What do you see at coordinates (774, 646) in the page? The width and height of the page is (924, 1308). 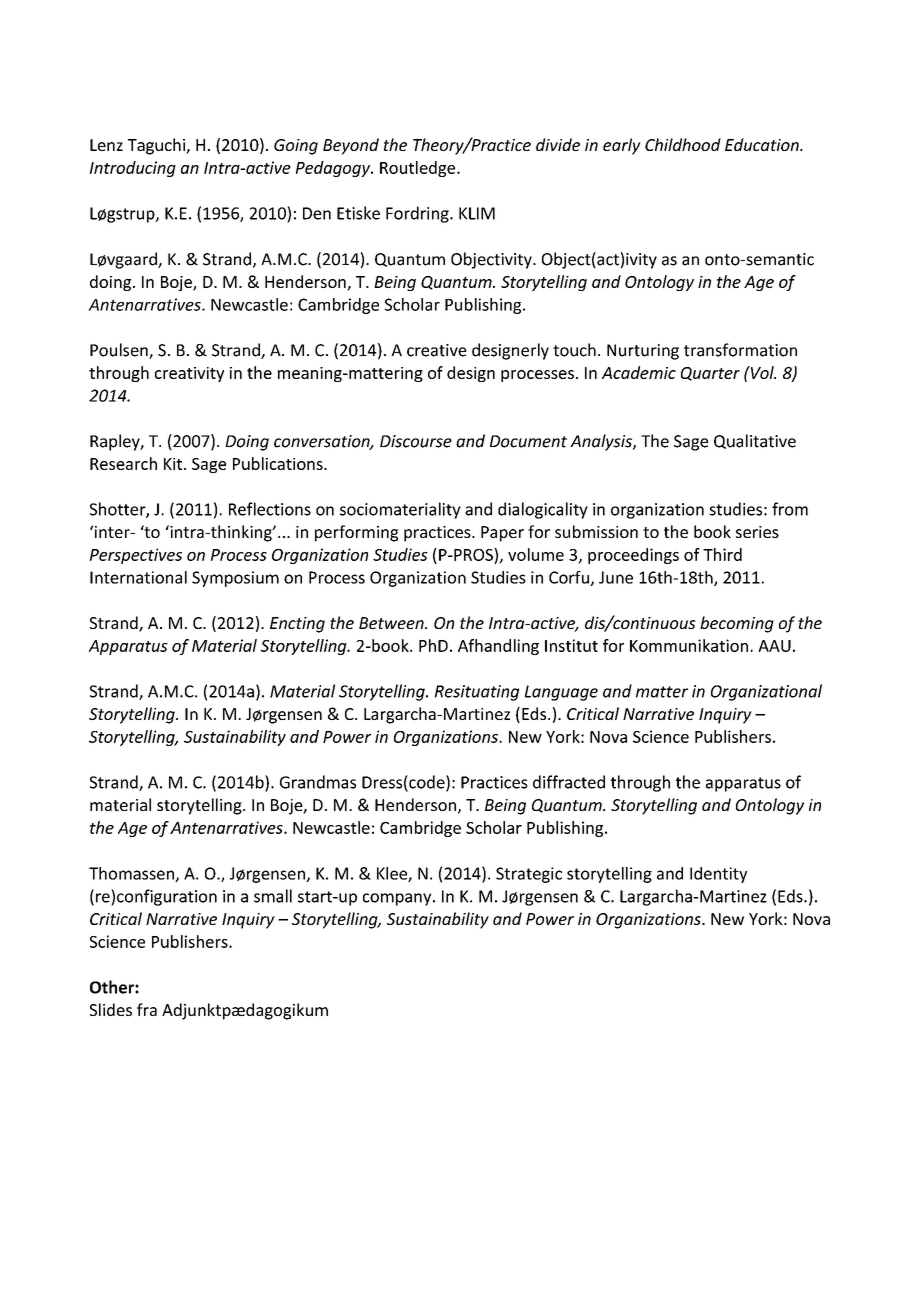 I see `AAU` at bounding box center [774, 646].
